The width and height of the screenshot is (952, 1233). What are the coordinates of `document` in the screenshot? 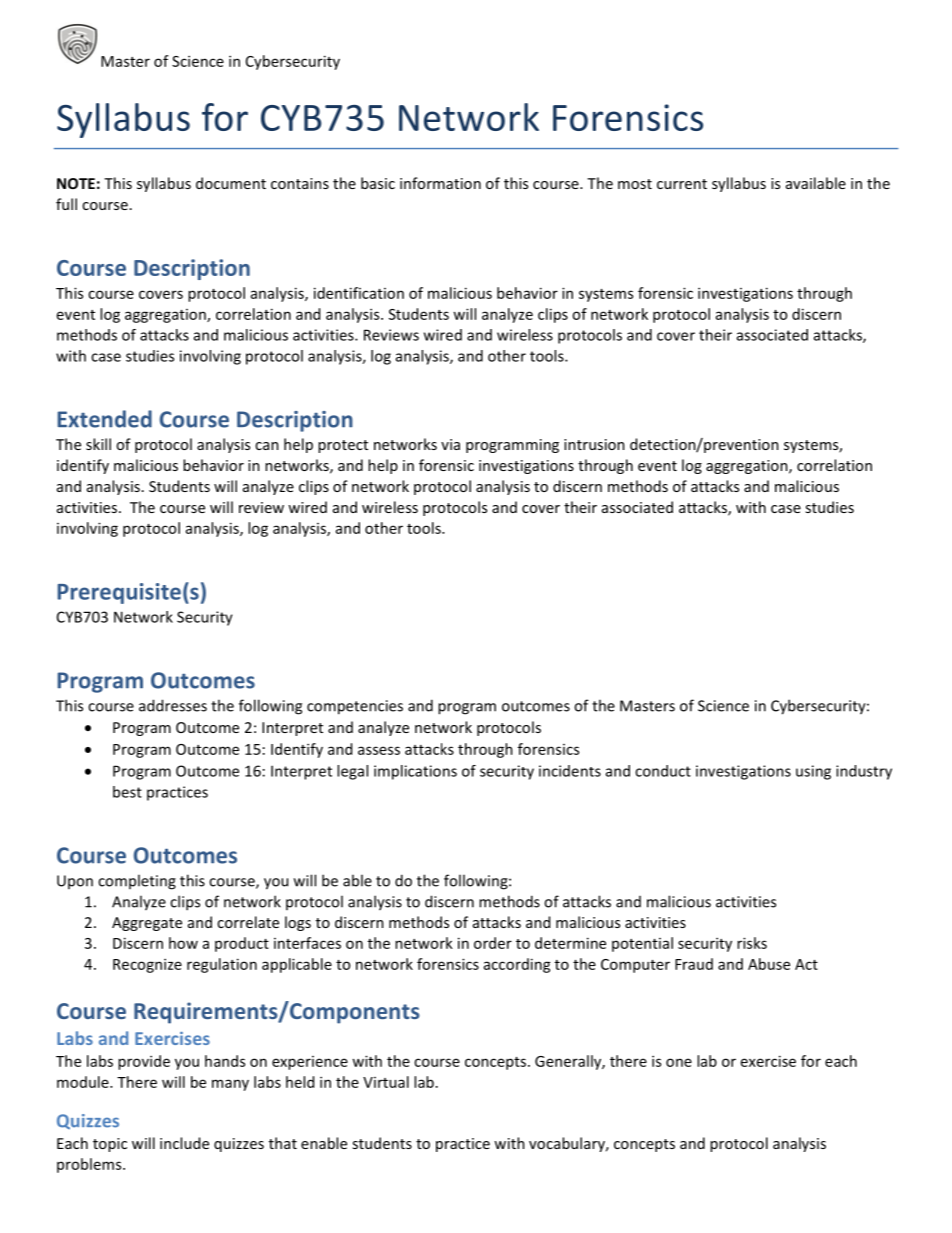 It's located at (231, 183).
